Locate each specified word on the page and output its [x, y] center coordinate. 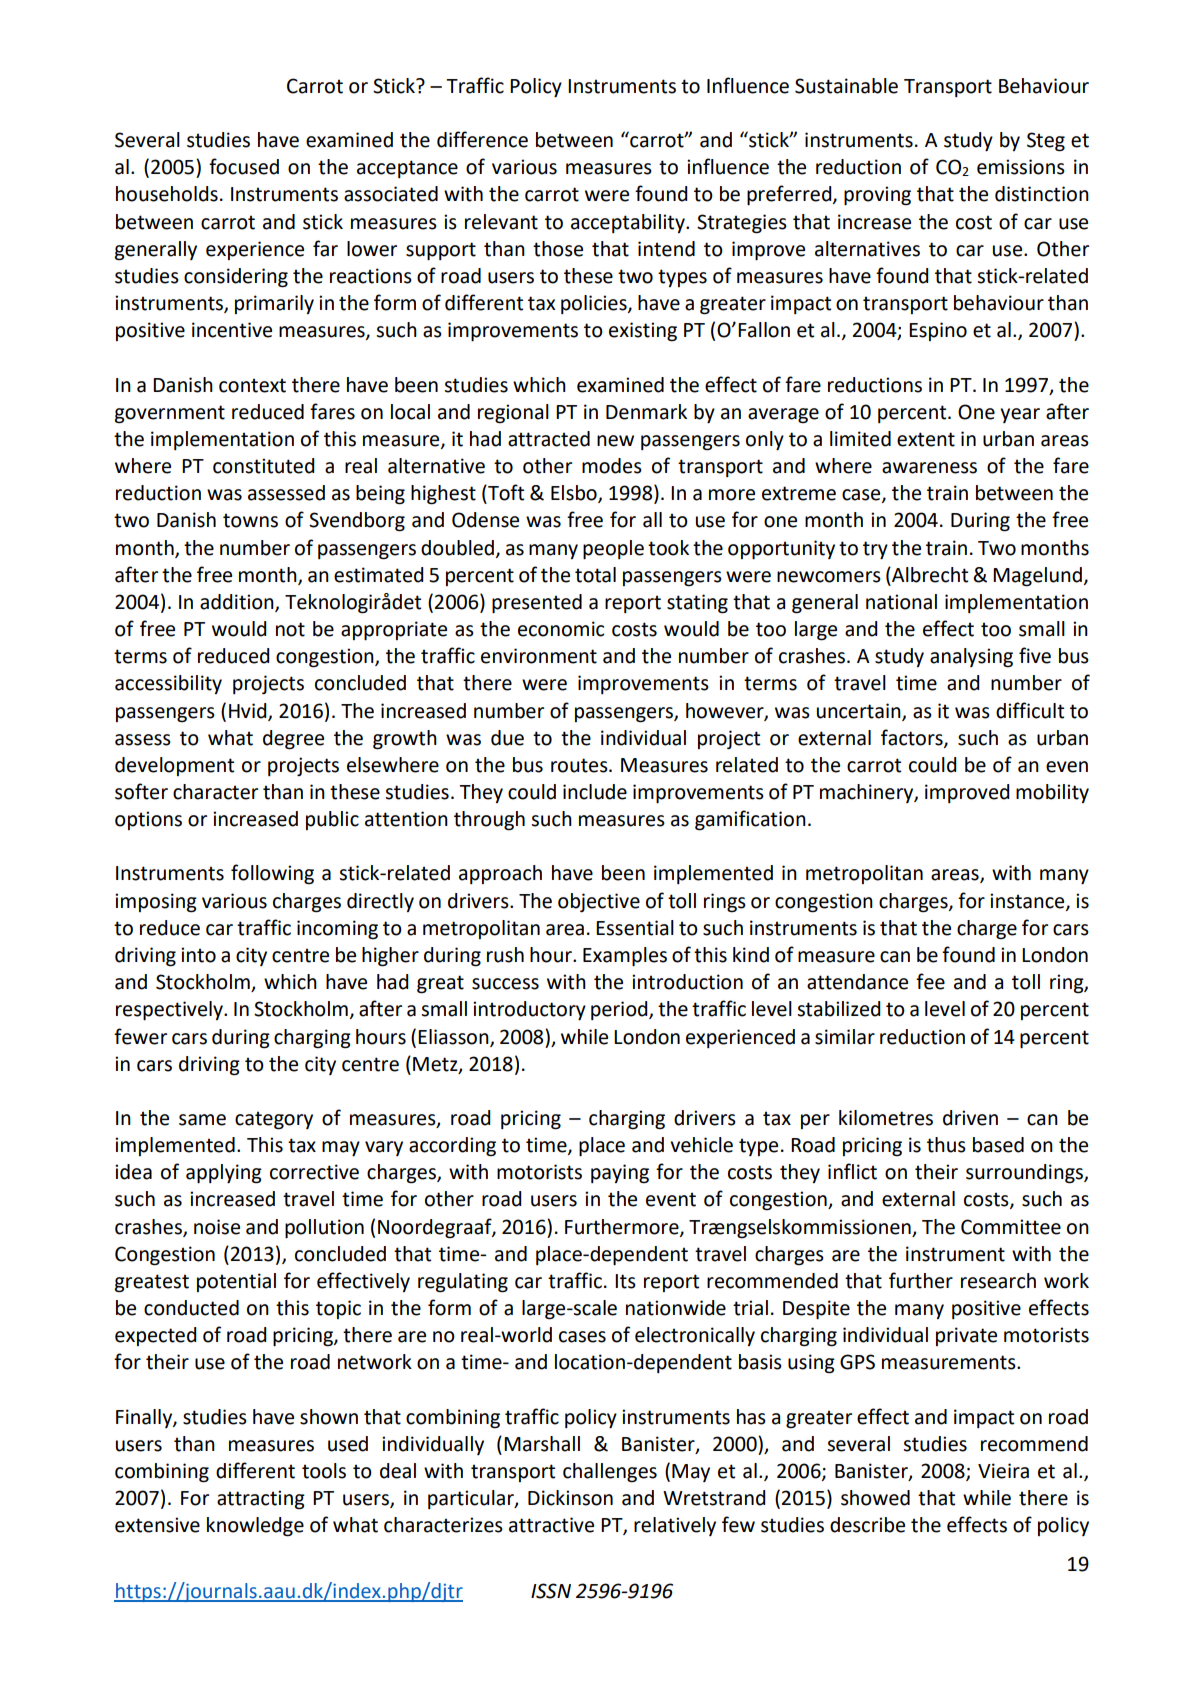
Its [625, 1281]
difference [482, 139]
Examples [625, 956]
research [998, 1281]
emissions [1021, 167]
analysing [971, 658]
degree [293, 740]
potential [236, 1282]
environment [539, 656]
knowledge [255, 1527]
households [167, 194]
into [198, 955]
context [252, 385]
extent [926, 439]
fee [930, 981]
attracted [549, 439]
